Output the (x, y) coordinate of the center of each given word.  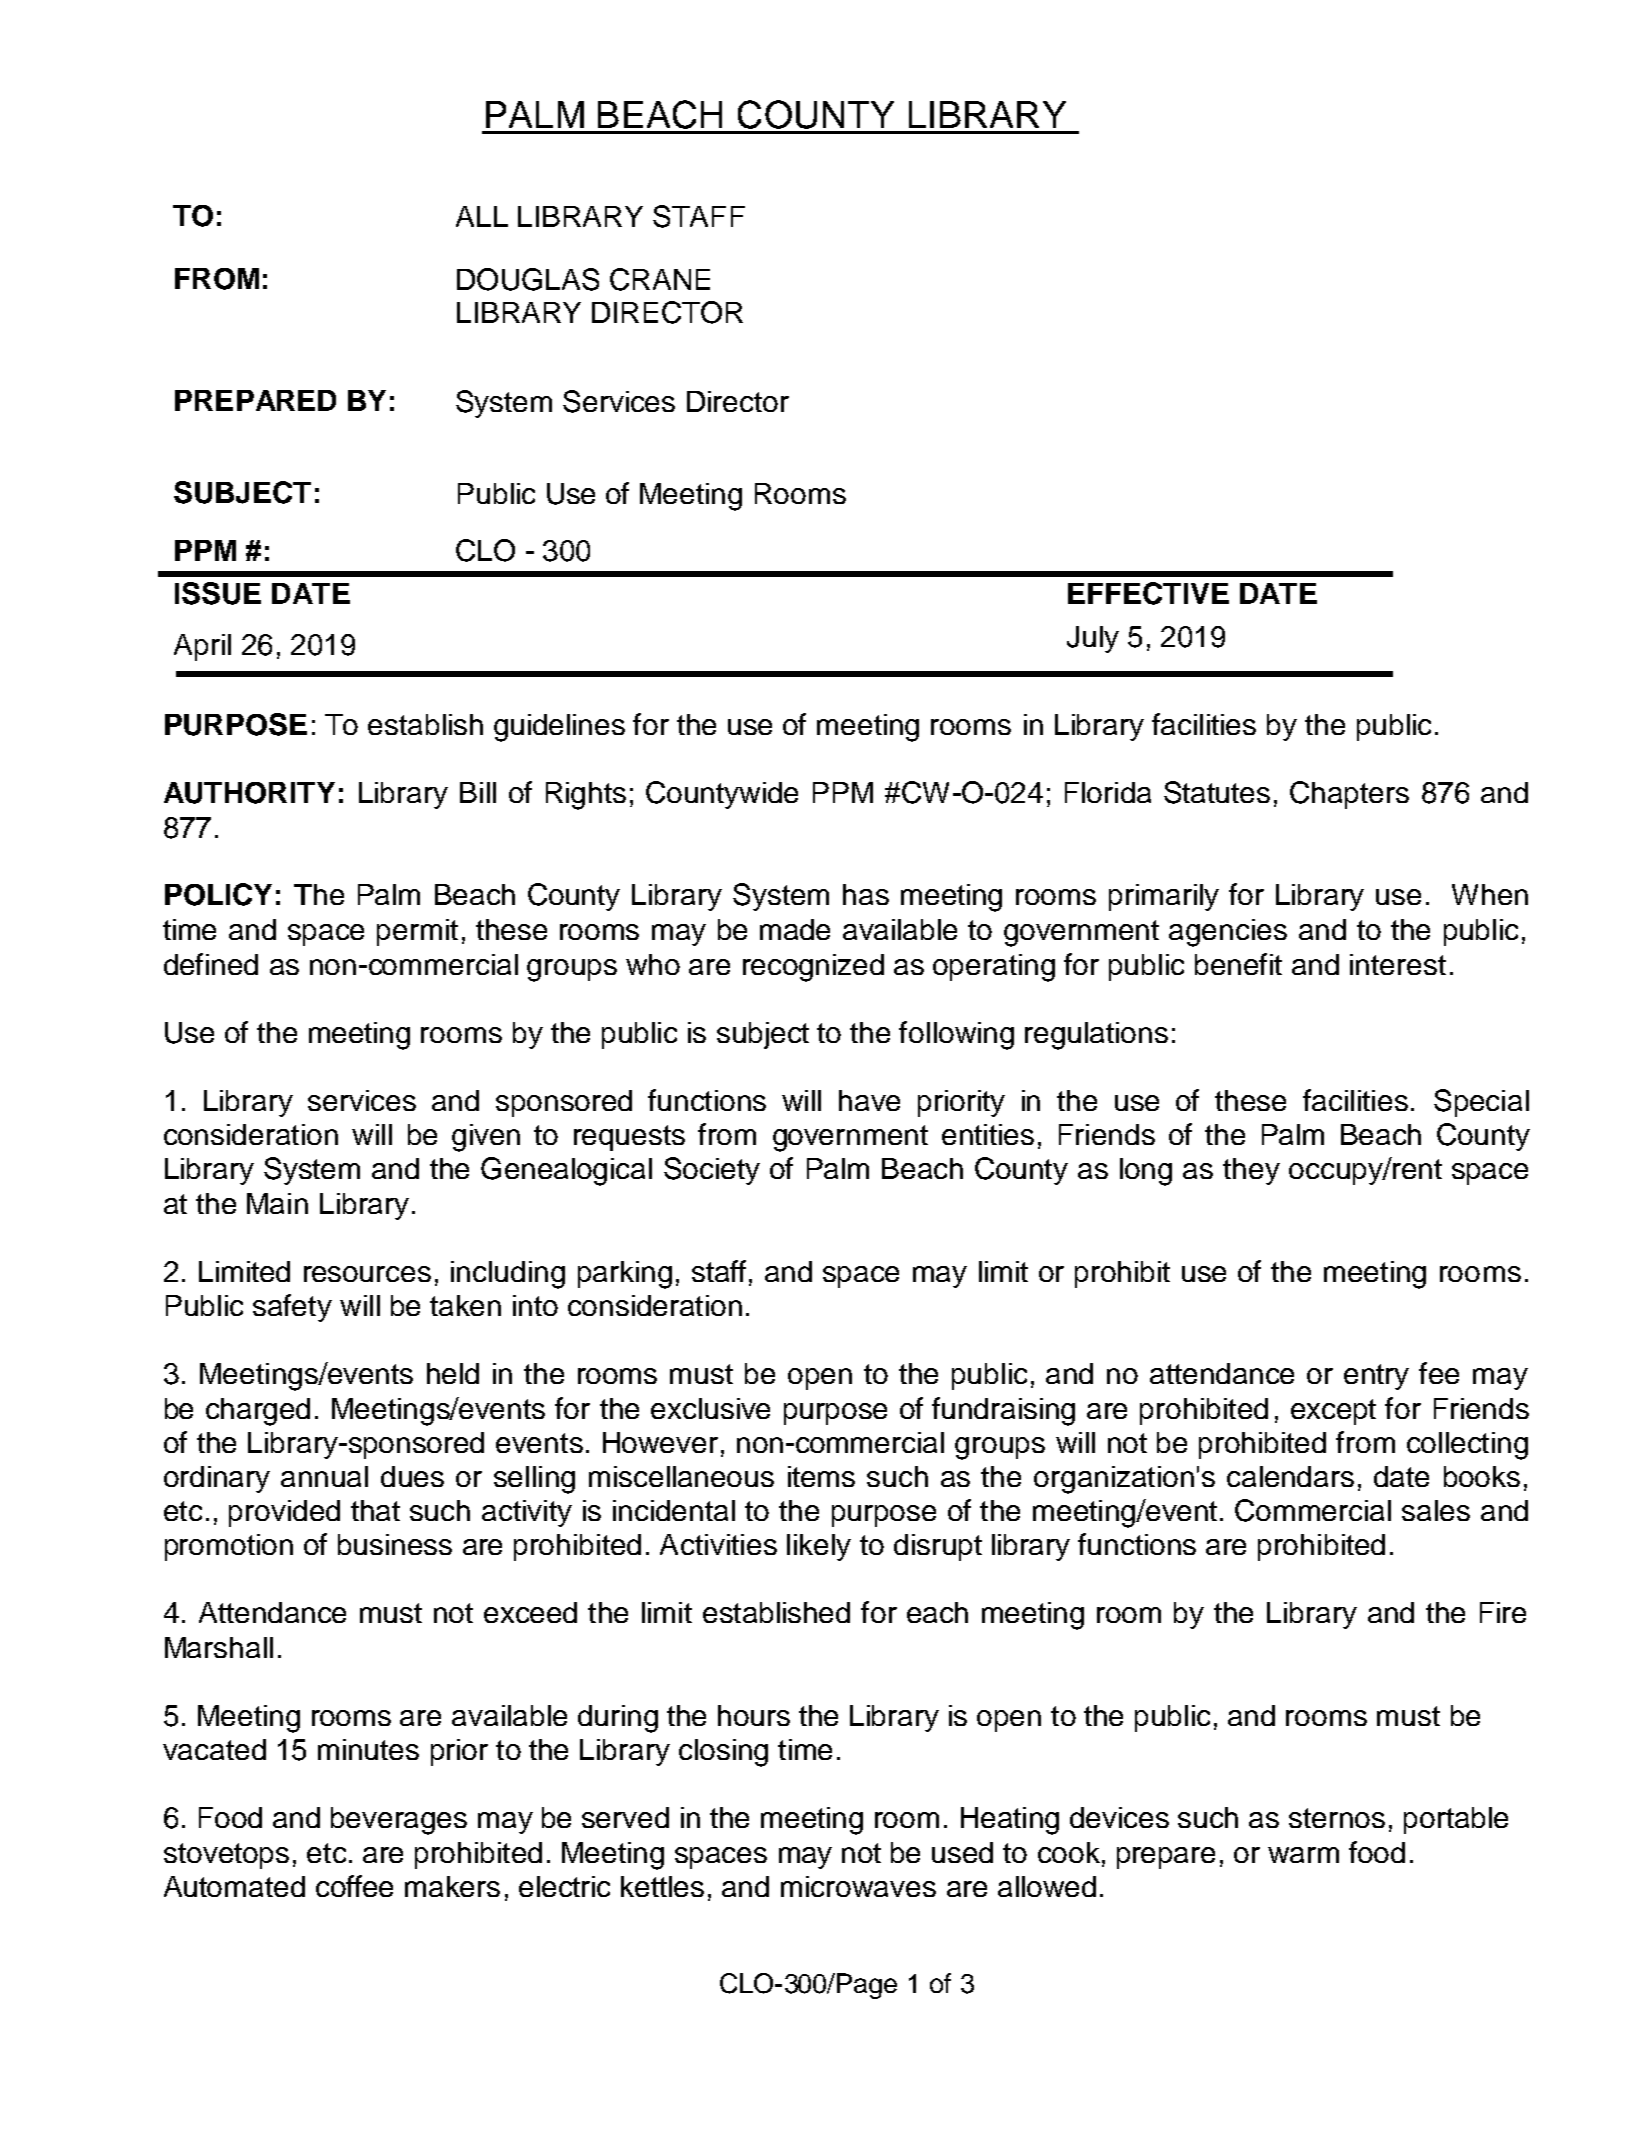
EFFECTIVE (1148, 593)
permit (417, 932)
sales (1436, 1510)
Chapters (1349, 795)
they (1251, 1171)
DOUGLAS (528, 279)
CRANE (660, 279)
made (795, 929)
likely (819, 1547)
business (395, 1544)
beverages (399, 1821)
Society (712, 1171)
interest (1398, 964)
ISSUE (218, 593)
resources (367, 1274)
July (1093, 639)
